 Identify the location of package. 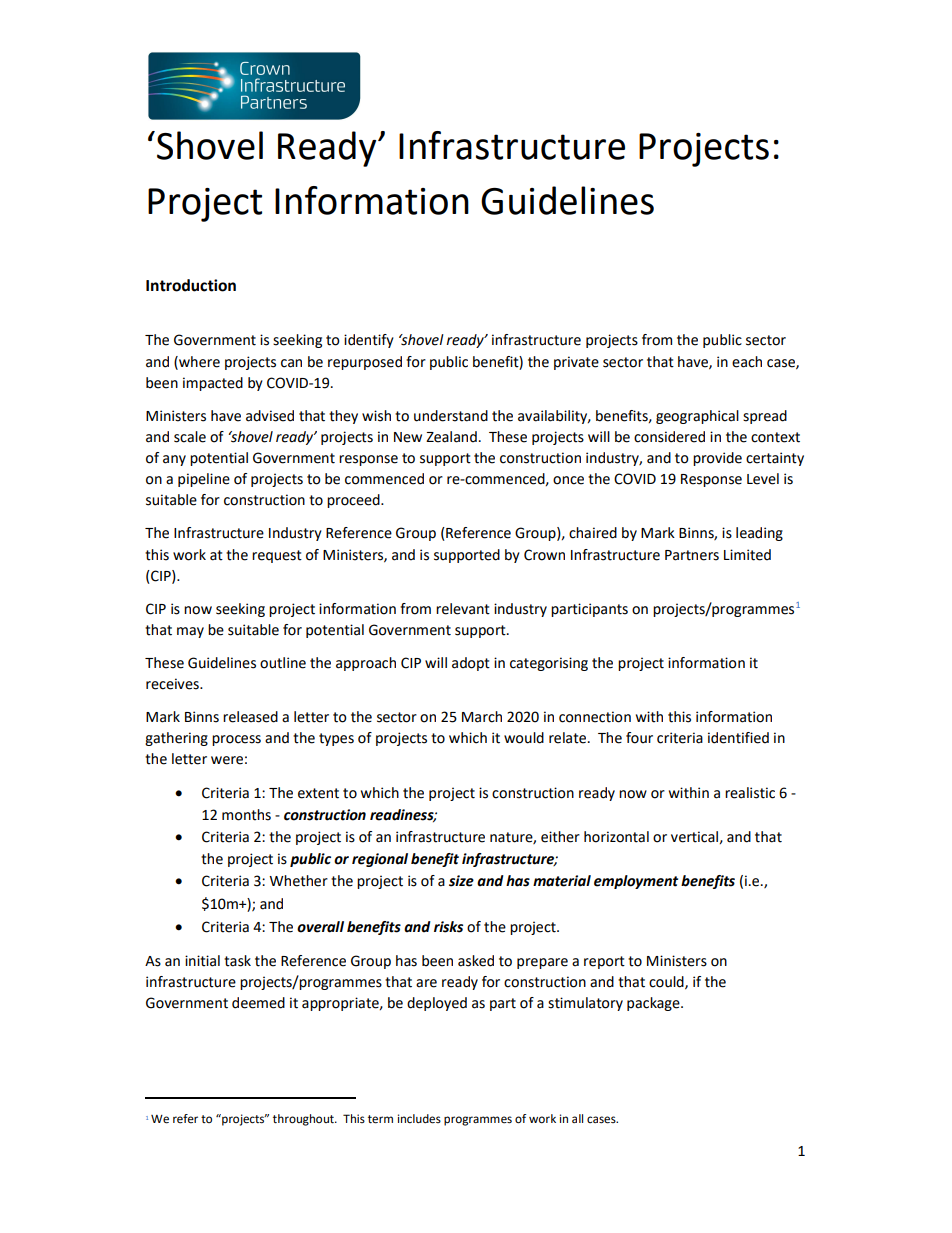
(654, 1004).
